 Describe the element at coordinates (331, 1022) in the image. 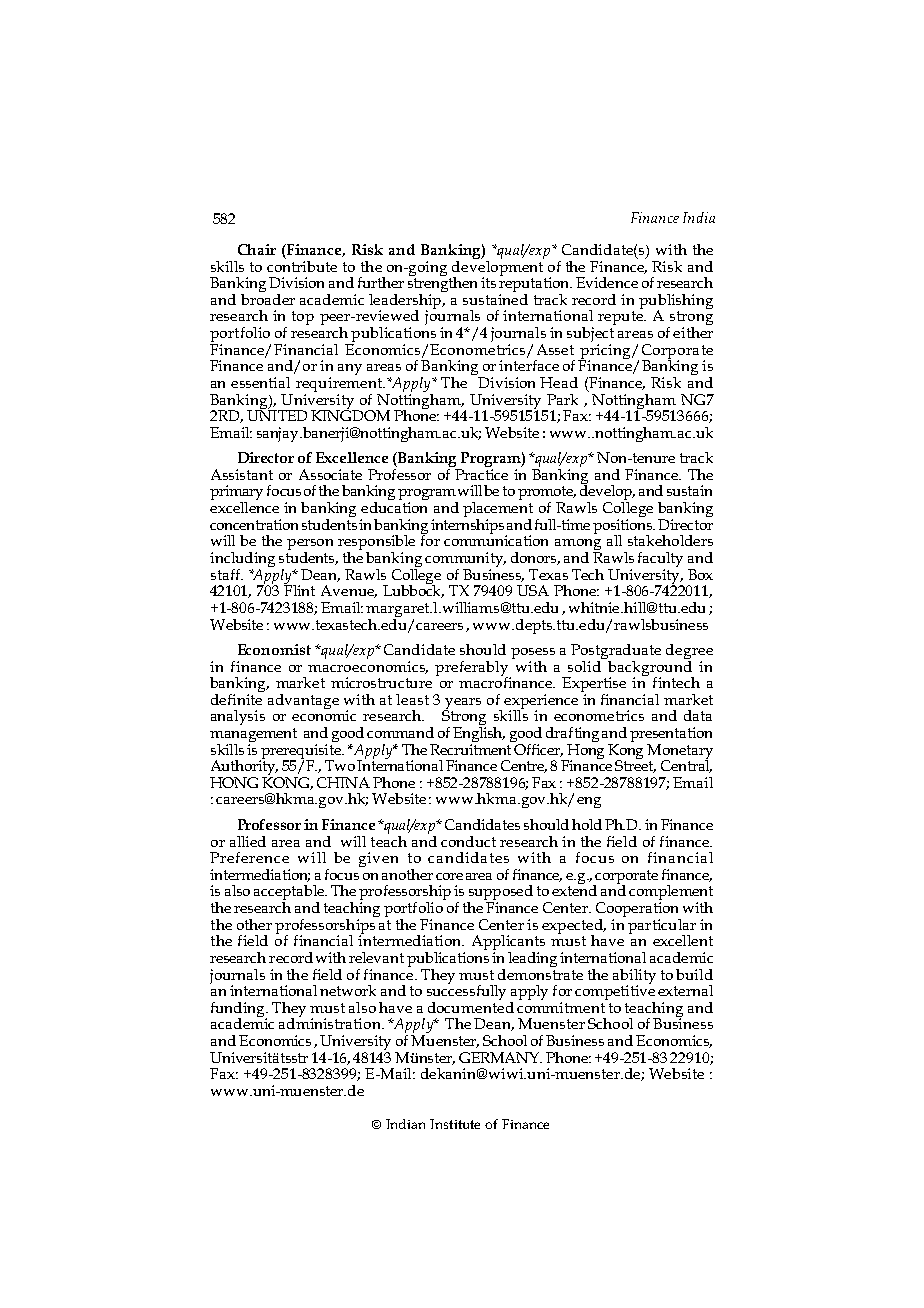

I see `administration` at that location.
